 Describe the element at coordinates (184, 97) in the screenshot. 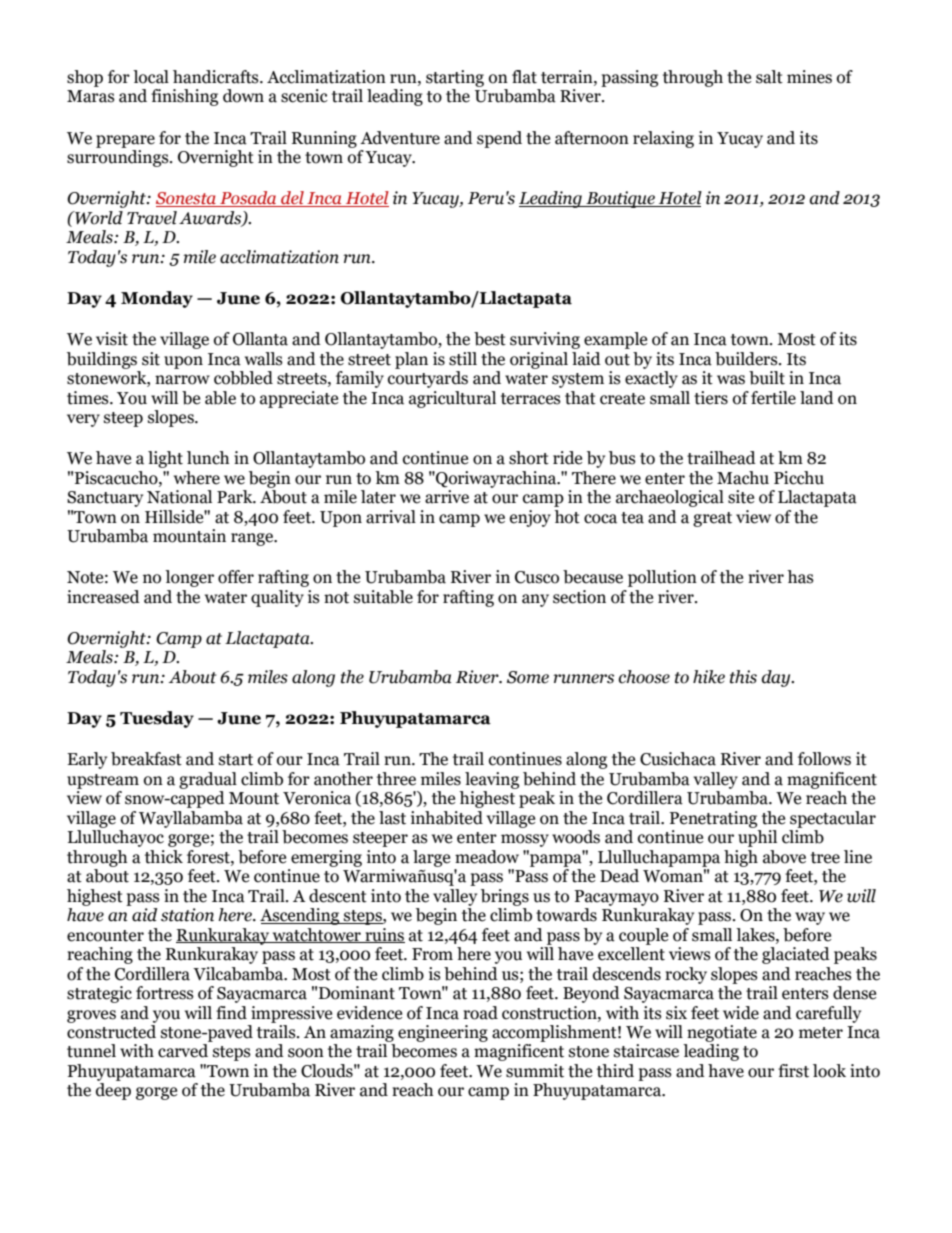

I see `finishing` at that location.
